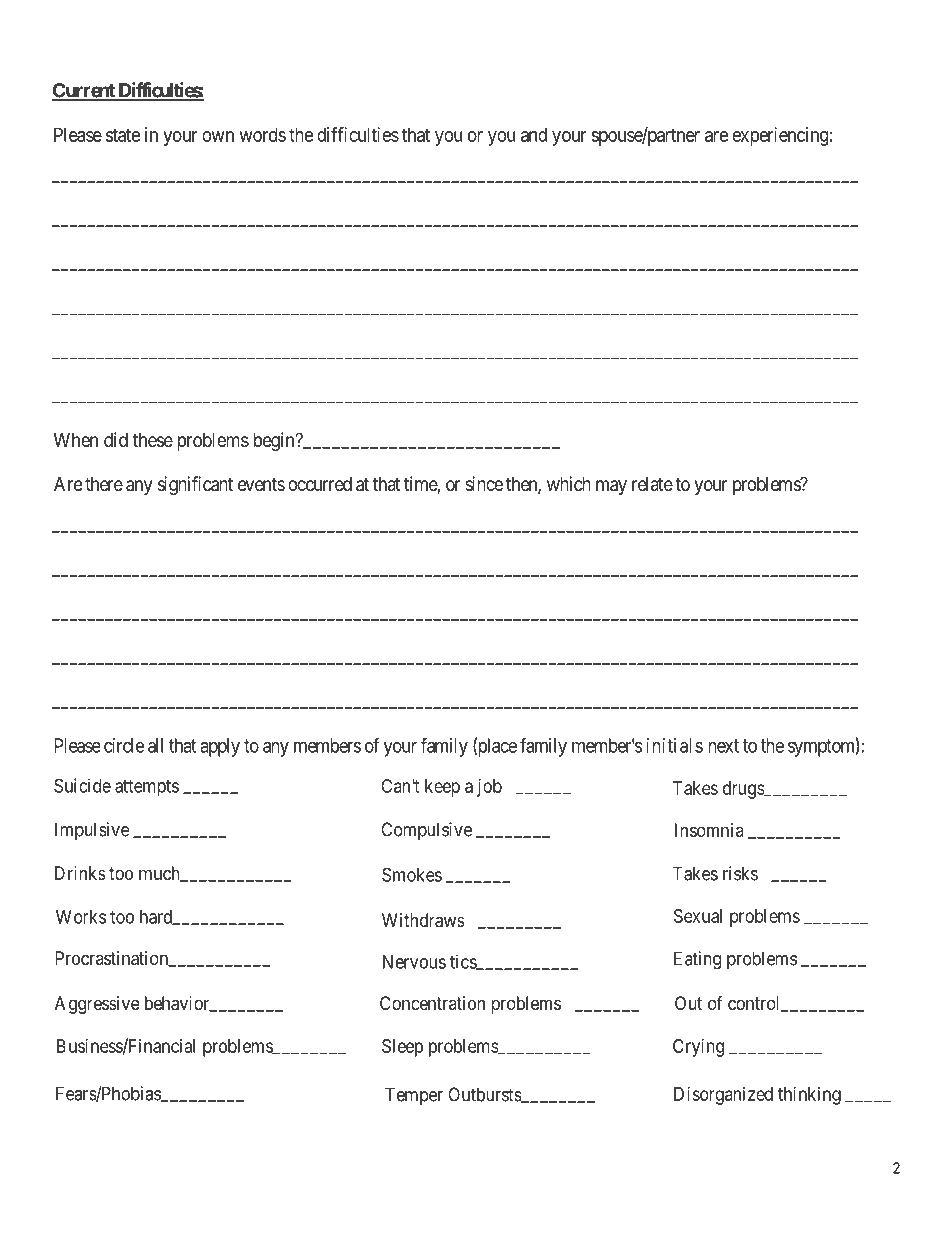  I want to click on Aggressive, so click(97, 1005).
